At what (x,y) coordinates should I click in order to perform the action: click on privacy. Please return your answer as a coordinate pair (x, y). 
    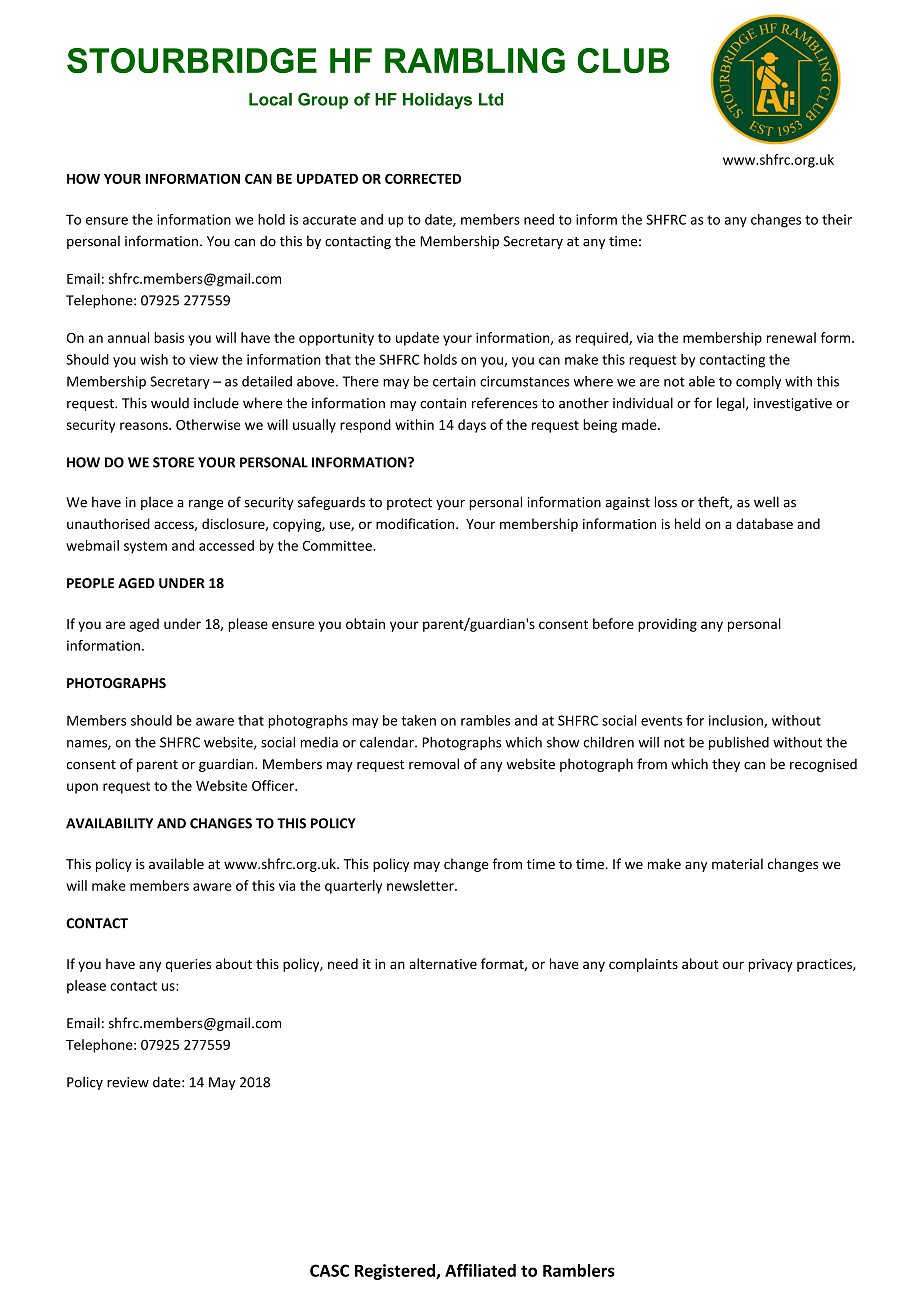
    Looking at the image, I should click on (770, 965).
